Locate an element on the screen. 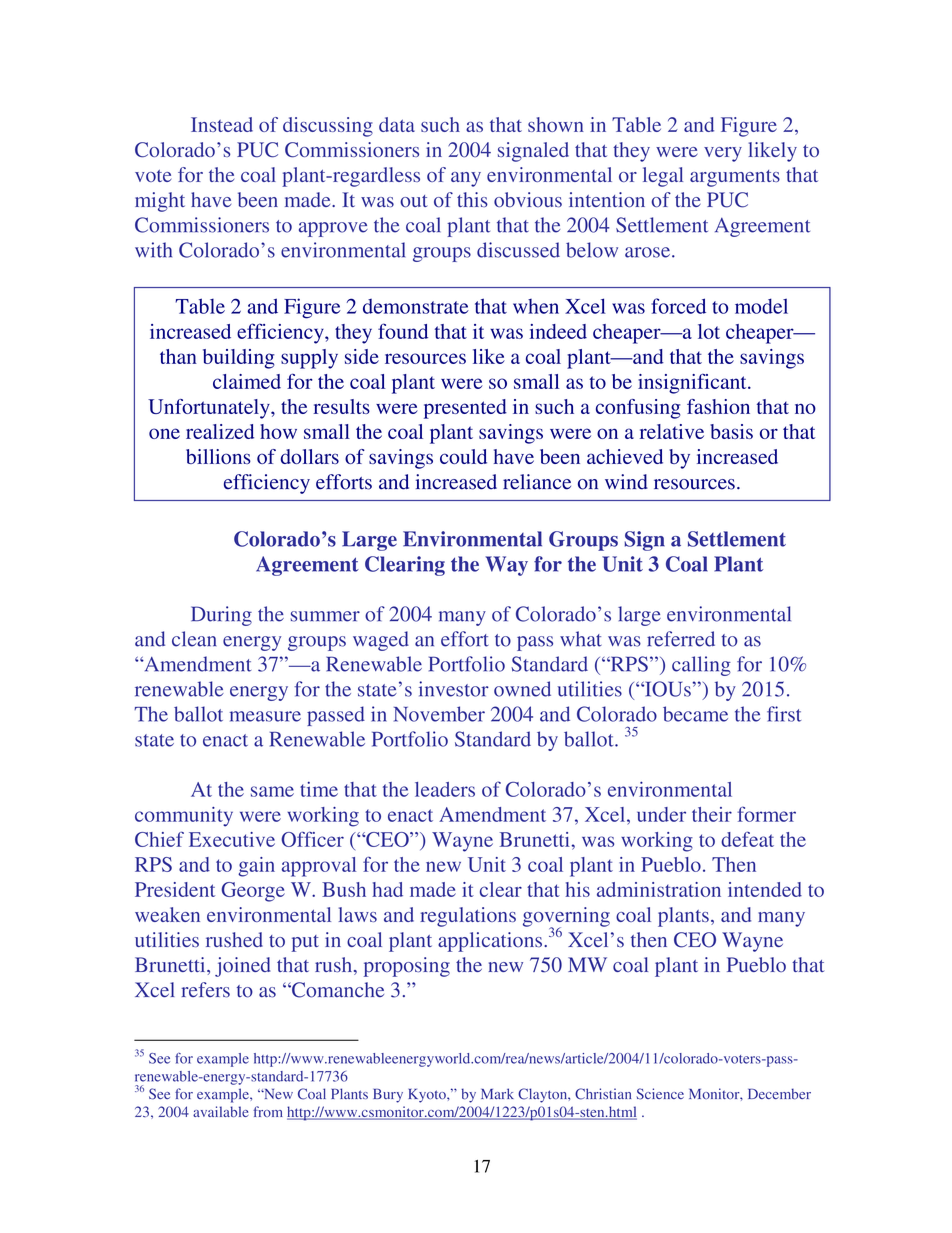 The width and height of the screenshot is (952, 1233). available is located at coordinates (221, 1111).
